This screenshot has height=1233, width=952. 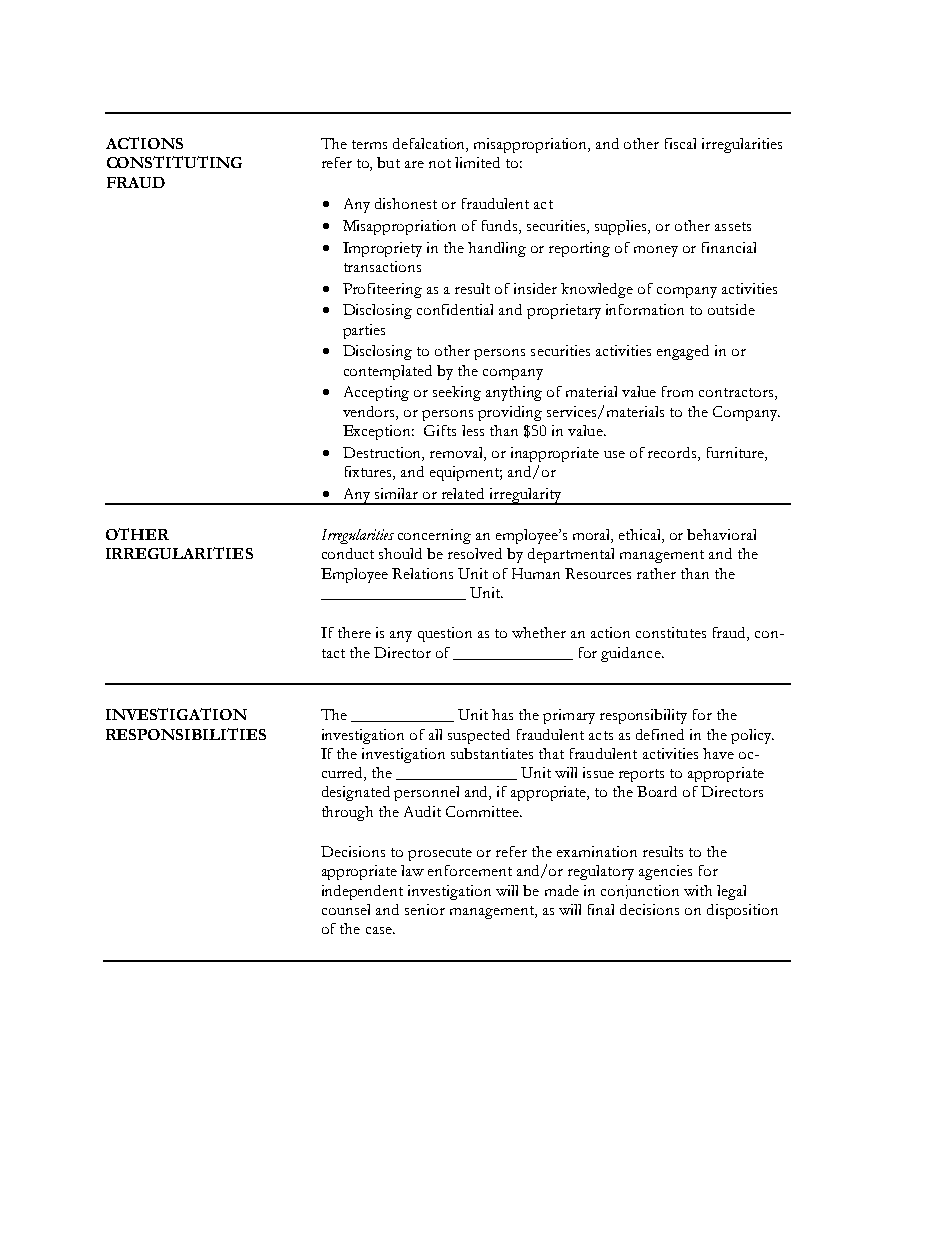 I want to click on CONSTITUTING, so click(x=174, y=162).
